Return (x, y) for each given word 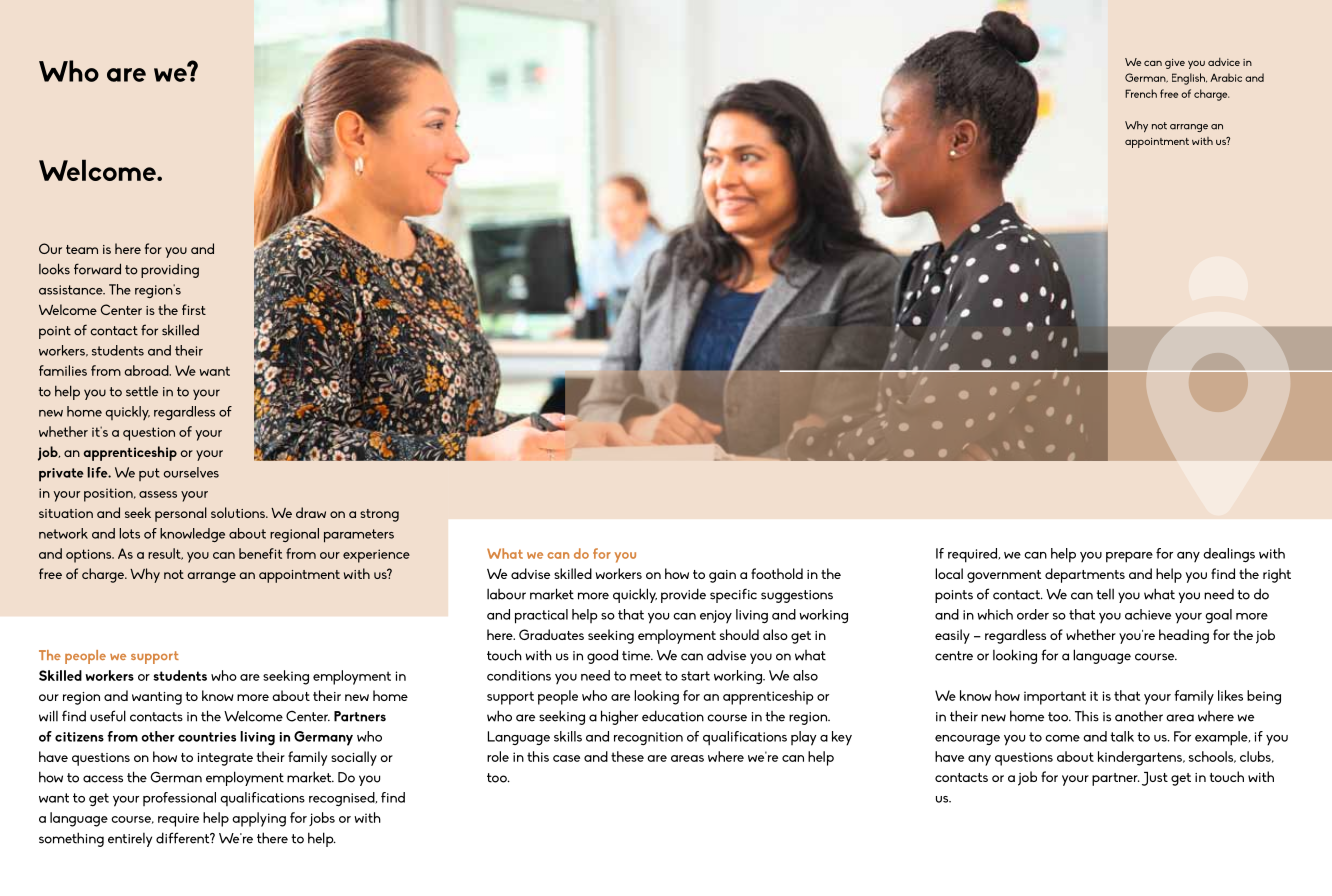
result (165, 554)
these (627, 756)
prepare (1129, 557)
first (194, 309)
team (82, 249)
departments (1085, 575)
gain (722, 576)
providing (170, 271)
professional (179, 799)
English (1189, 79)
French (1141, 93)
